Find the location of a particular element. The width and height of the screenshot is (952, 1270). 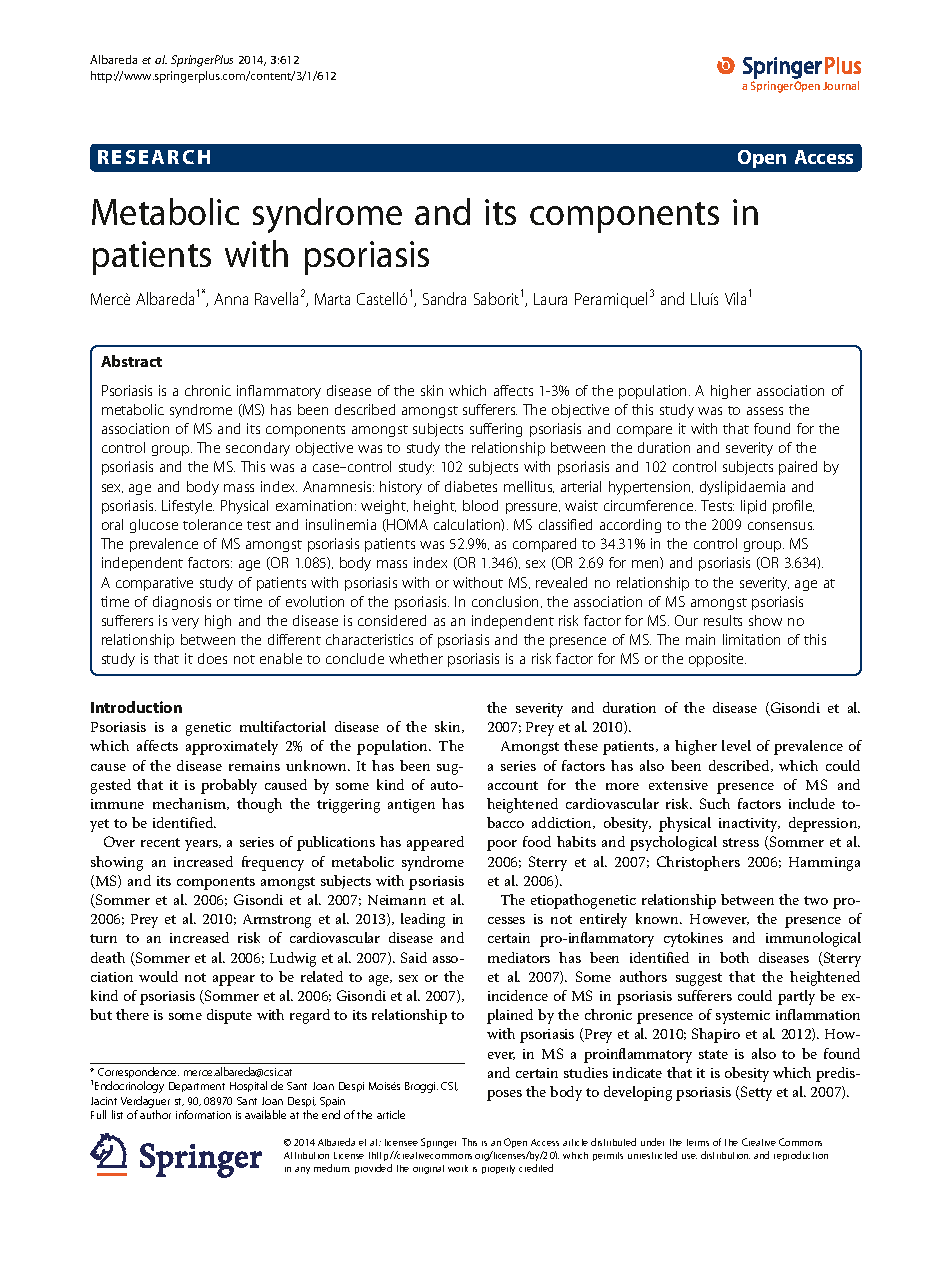

Abstract is located at coordinates (131, 361).
